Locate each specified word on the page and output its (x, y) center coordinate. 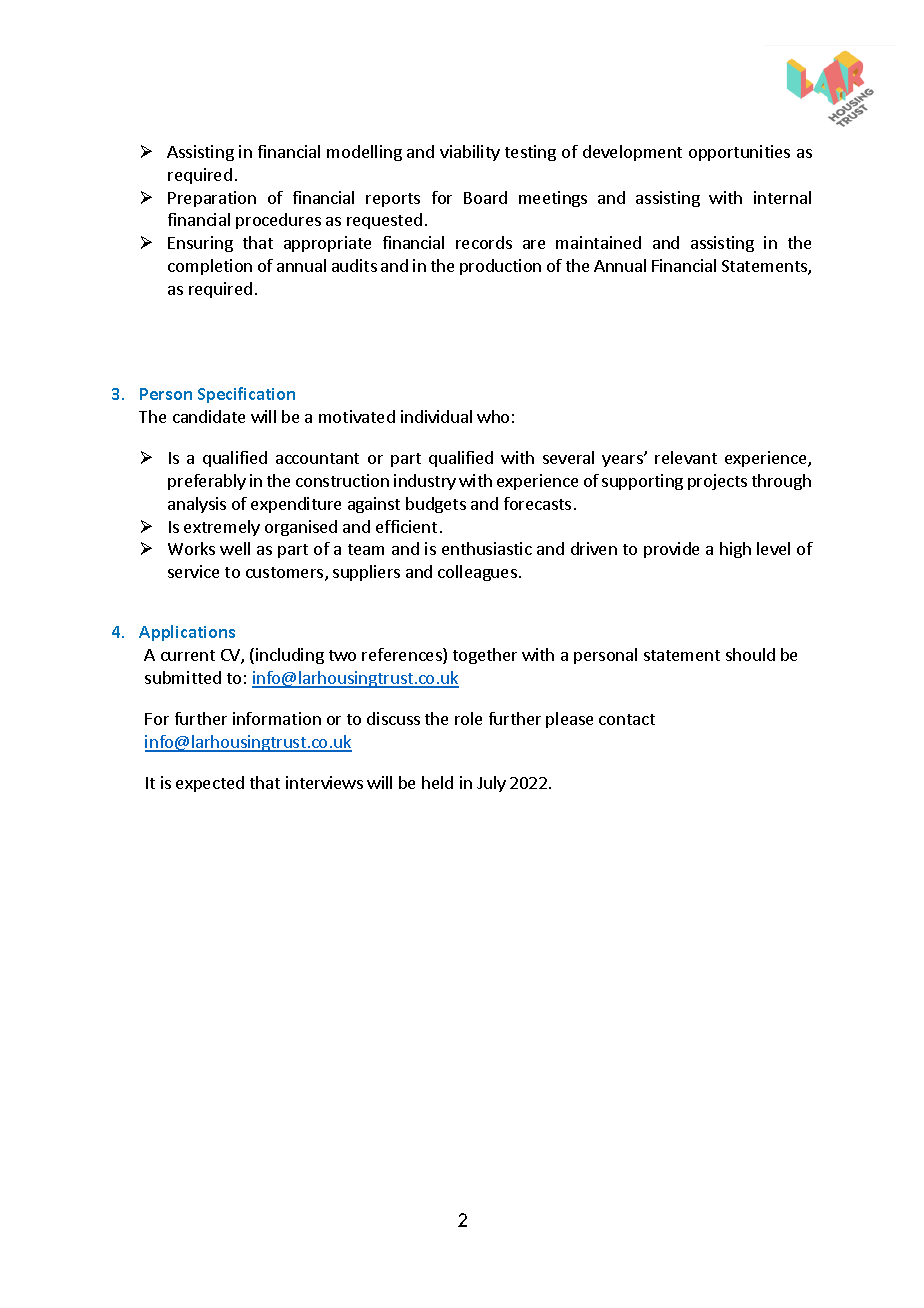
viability (470, 153)
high (735, 550)
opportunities (739, 153)
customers (286, 574)
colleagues (477, 573)
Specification (246, 395)
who (493, 416)
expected (210, 784)
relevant (686, 457)
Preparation (212, 199)
